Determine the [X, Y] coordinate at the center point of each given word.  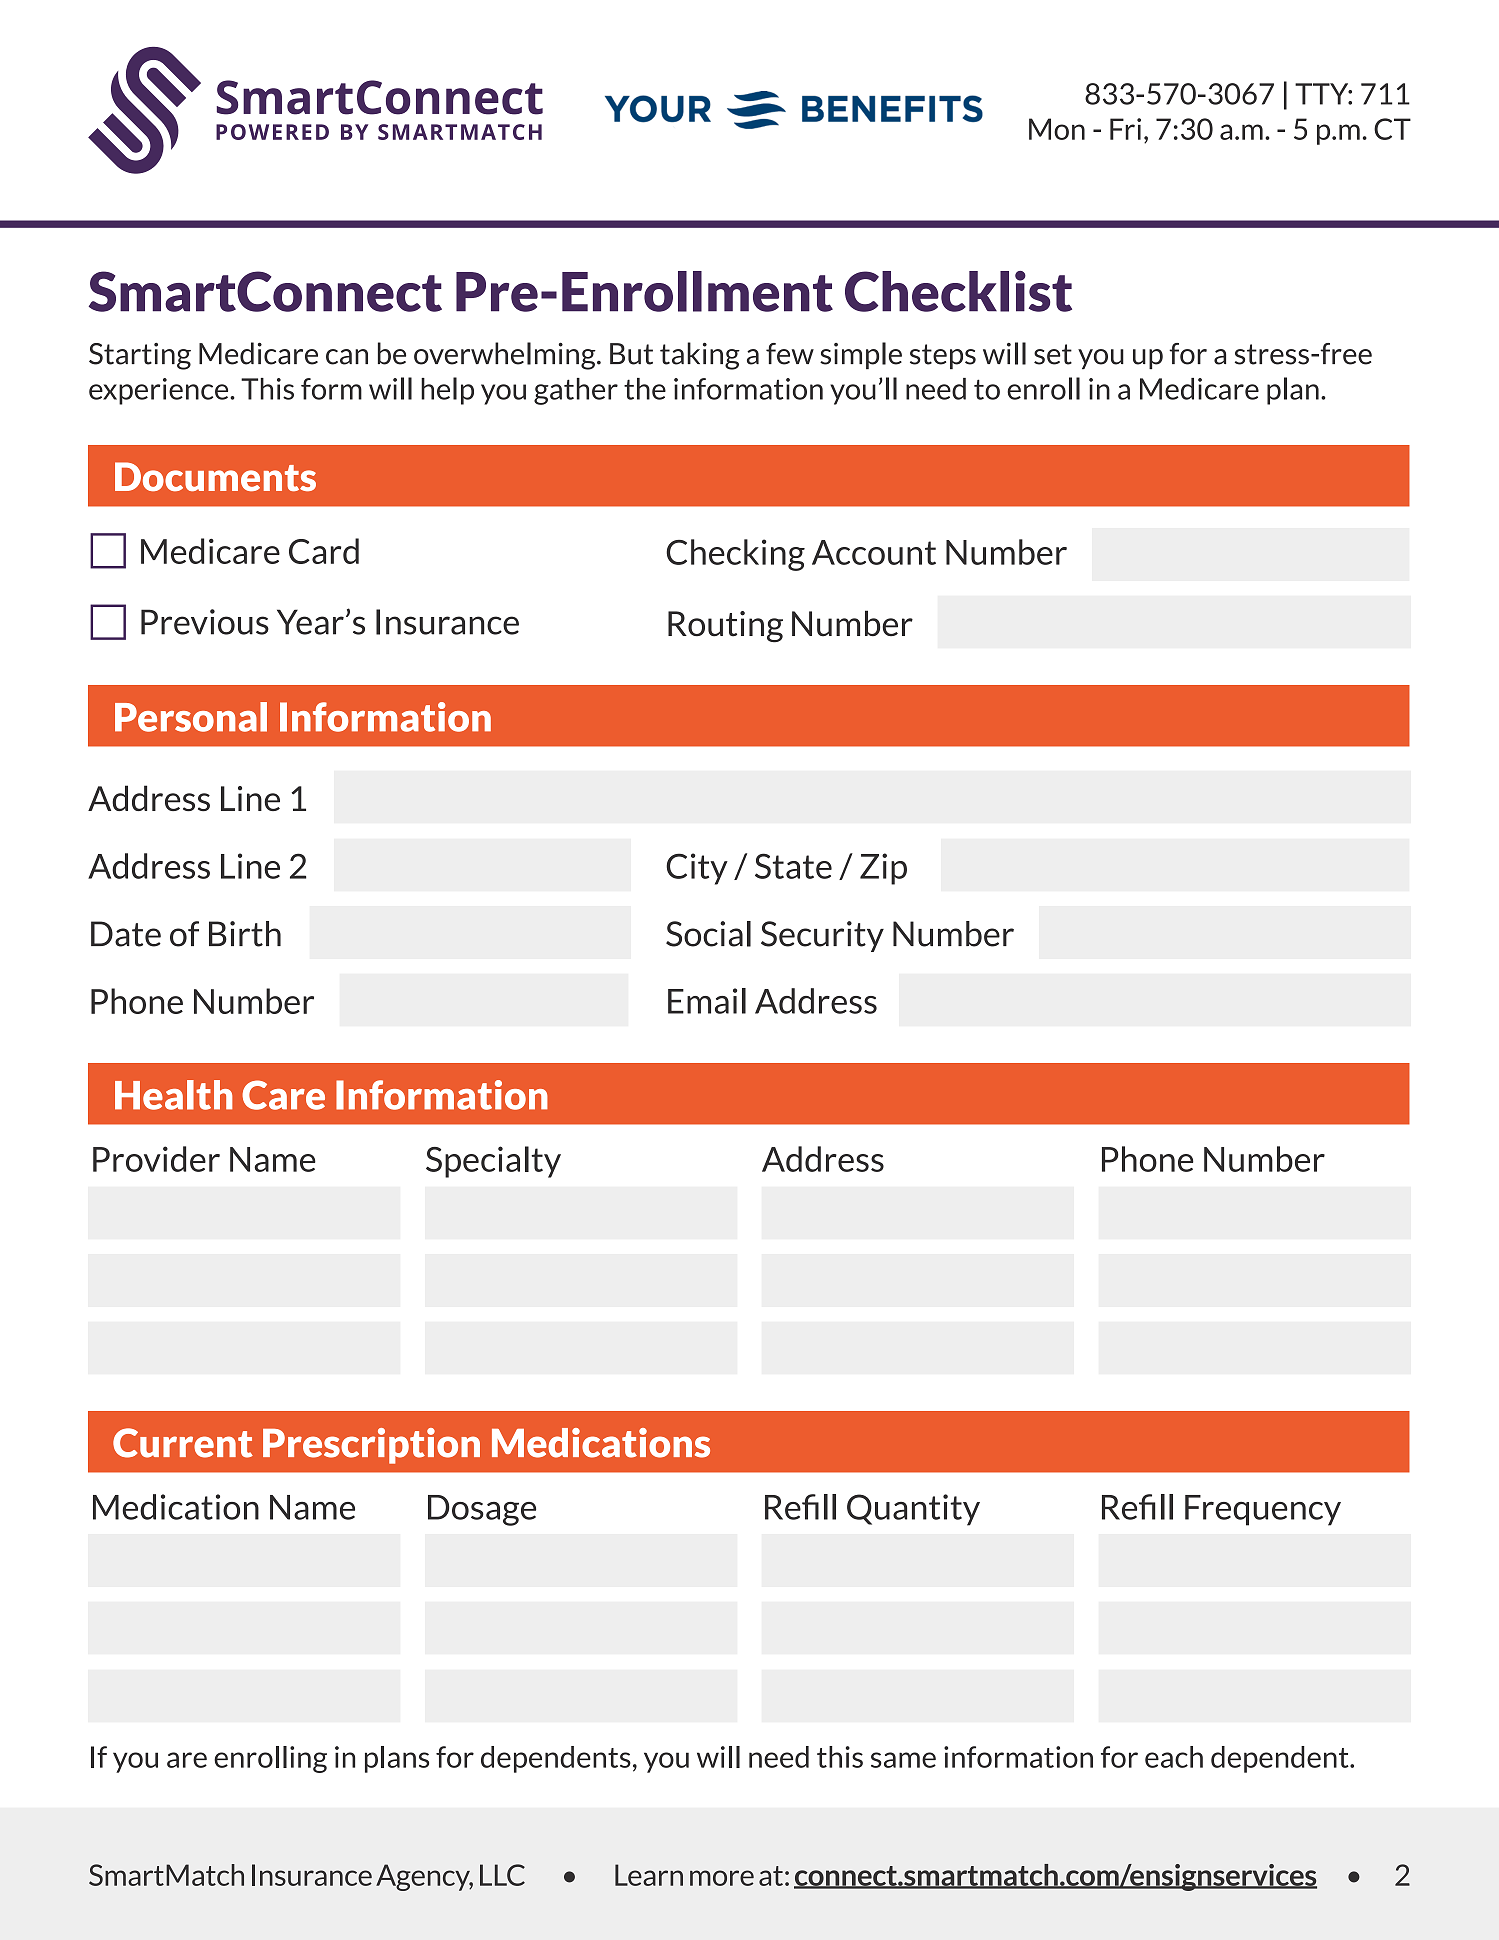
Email [707, 1001]
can [347, 357]
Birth [245, 934]
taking [700, 356]
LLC [502, 1875]
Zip [883, 869]
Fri [1125, 129]
